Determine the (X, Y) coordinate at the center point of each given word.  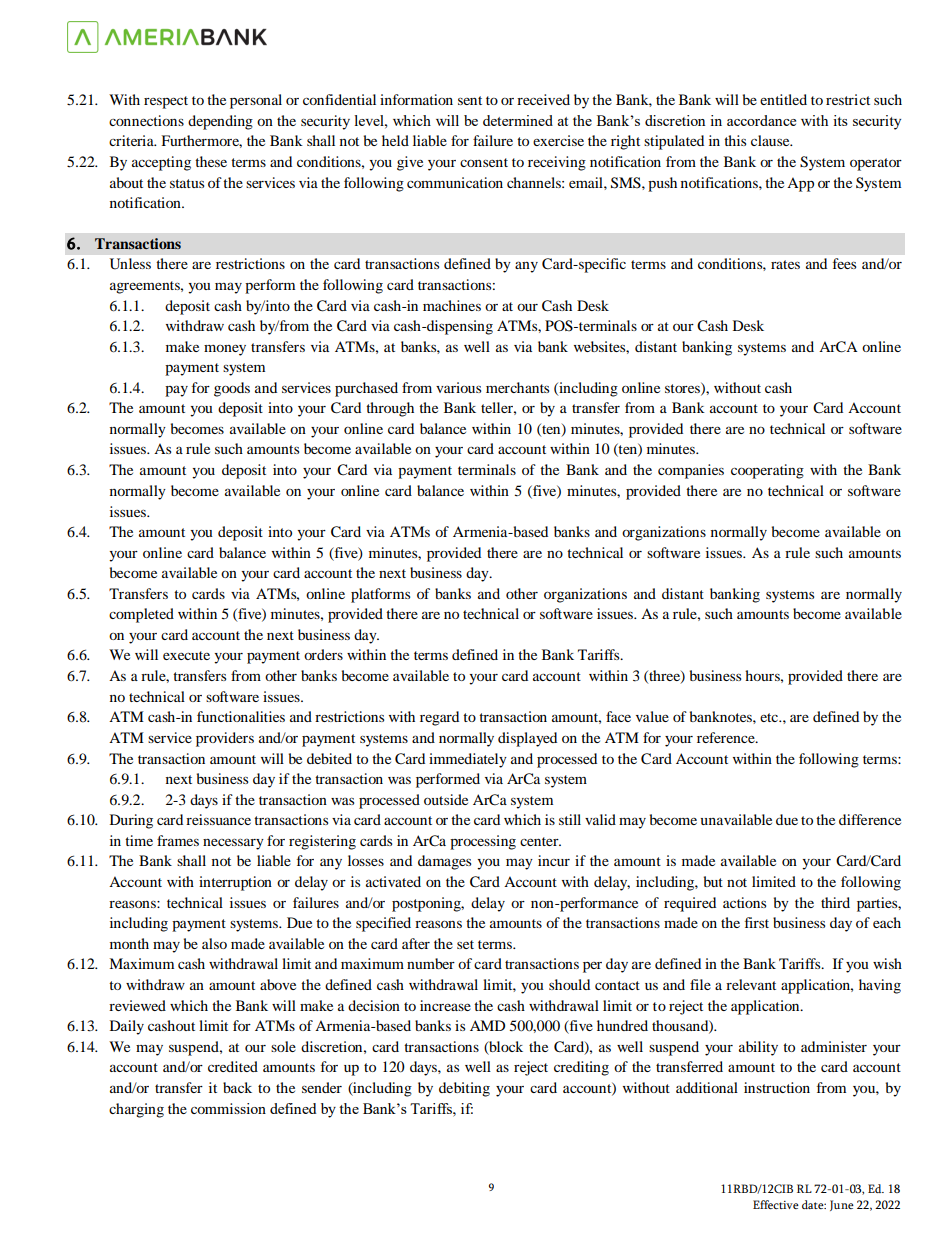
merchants (517, 387)
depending (220, 122)
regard (439, 718)
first (757, 922)
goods (232, 389)
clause (771, 140)
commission (228, 1108)
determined (518, 120)
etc (770, 717)
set (465, 944)
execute (186, 655)
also (214, 943)
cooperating (767, 471)
